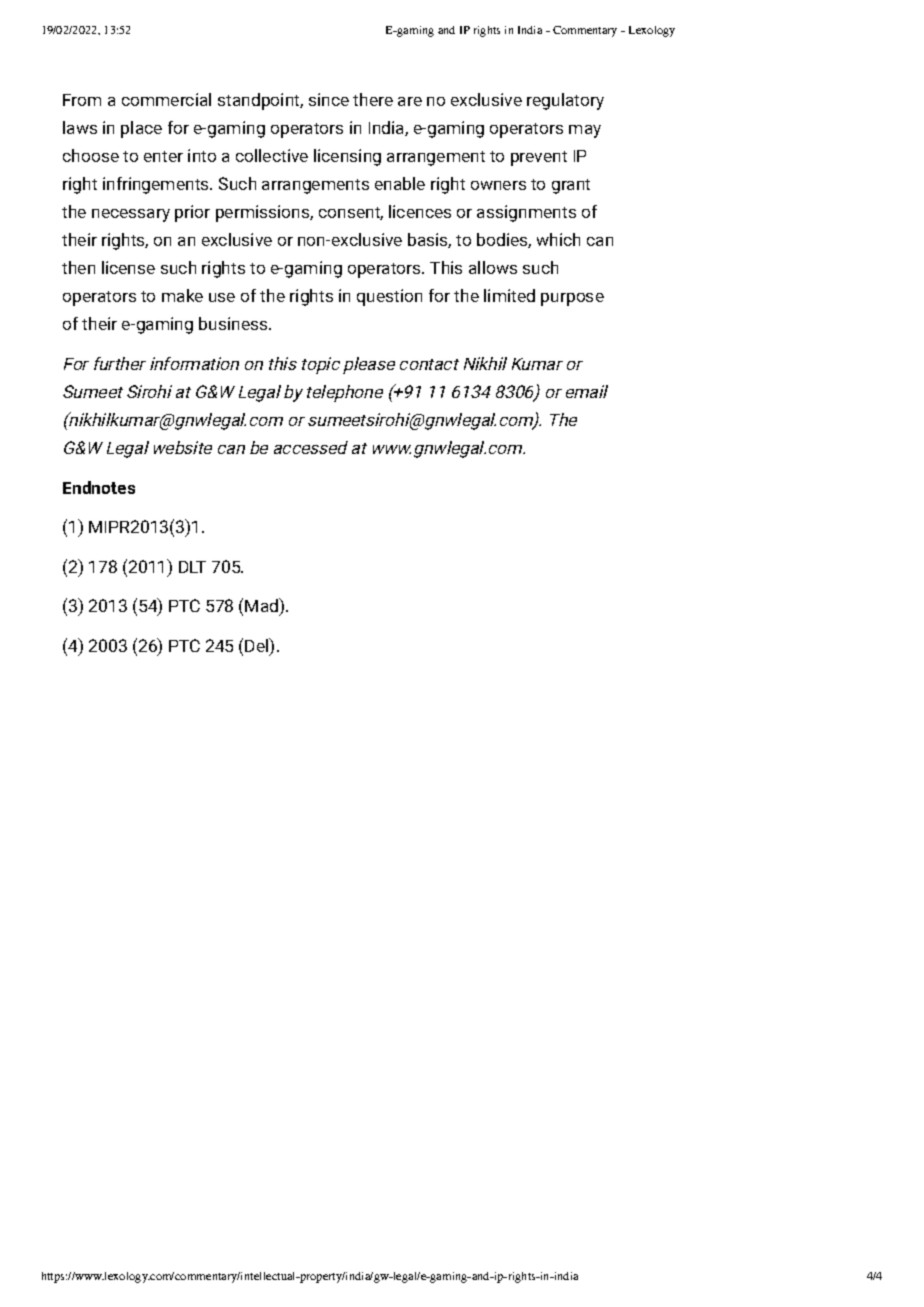 This image has width=924, height=1307. What do you see at coordinates (141, 129) in the image?
I see `place` at bounding box center [141, 129].
